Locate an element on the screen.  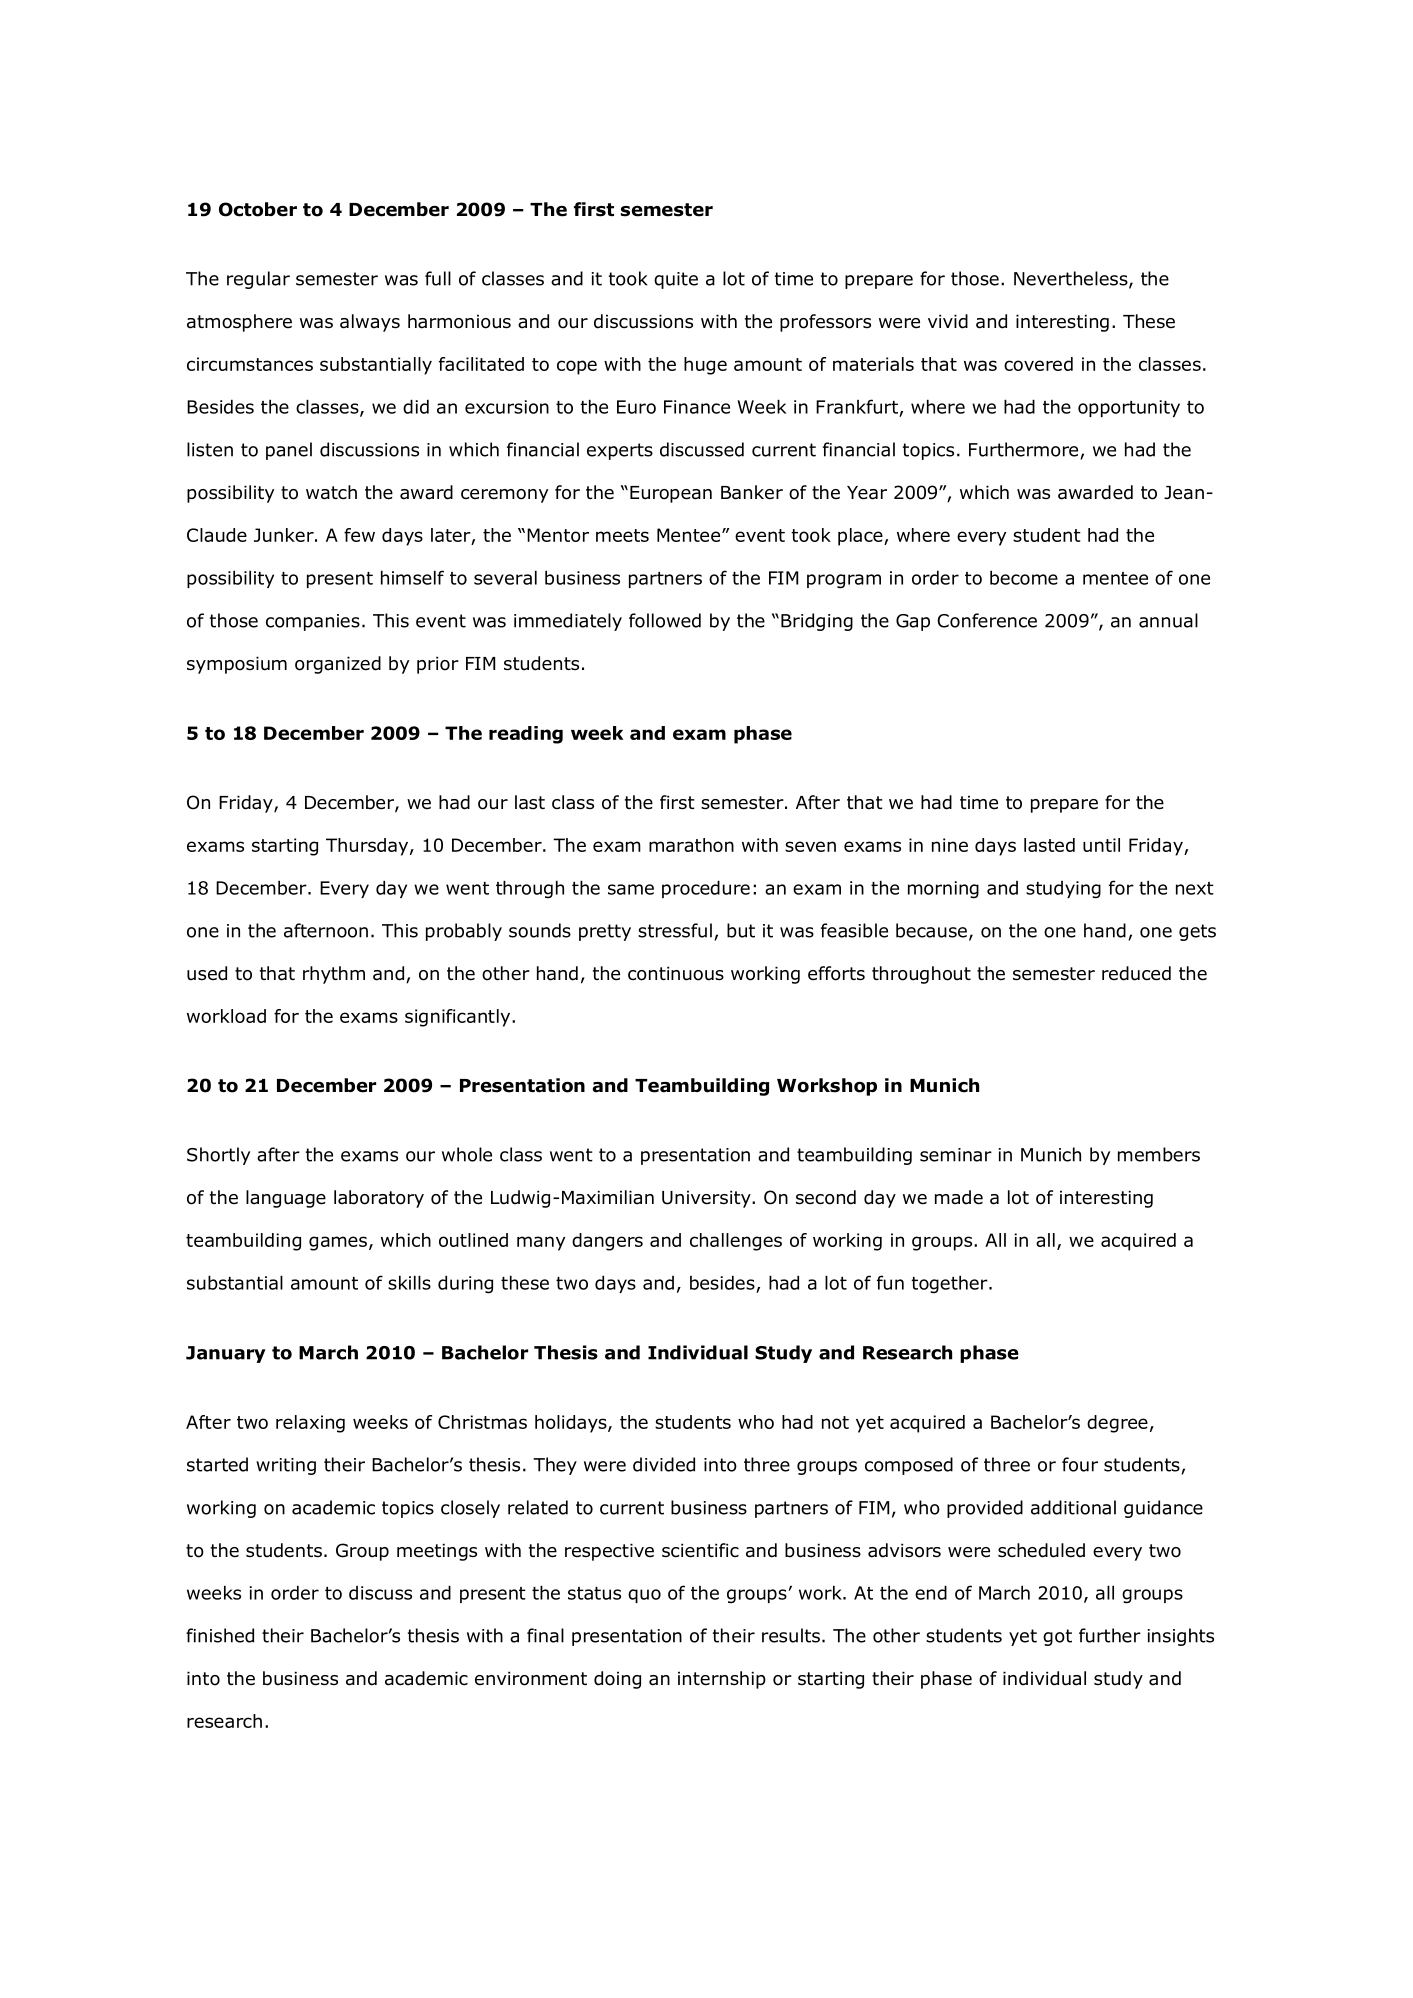
finished is located at coordinates (220, 1635).
